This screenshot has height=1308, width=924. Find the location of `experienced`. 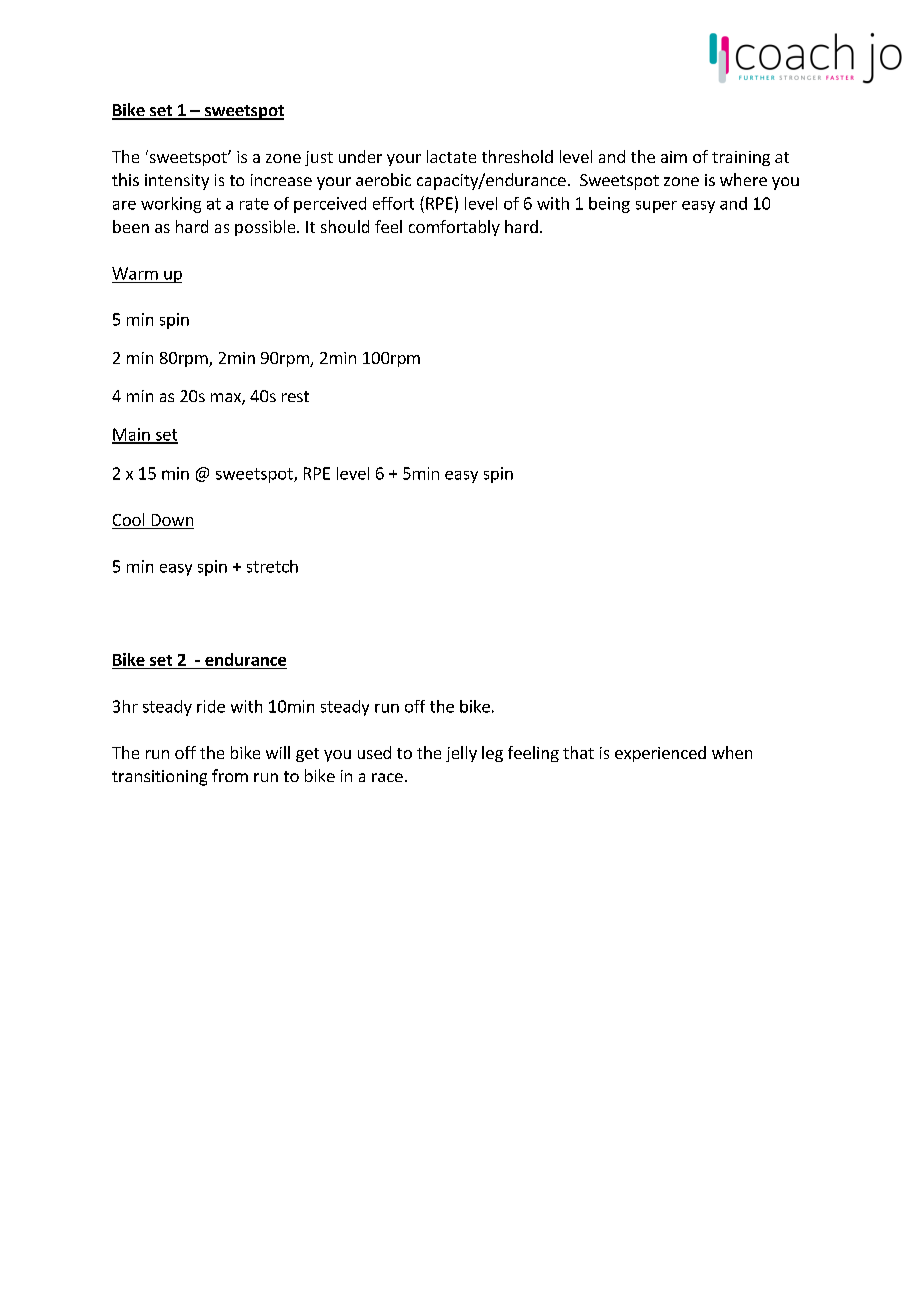

experienced is located at coordinates (660, 754).
